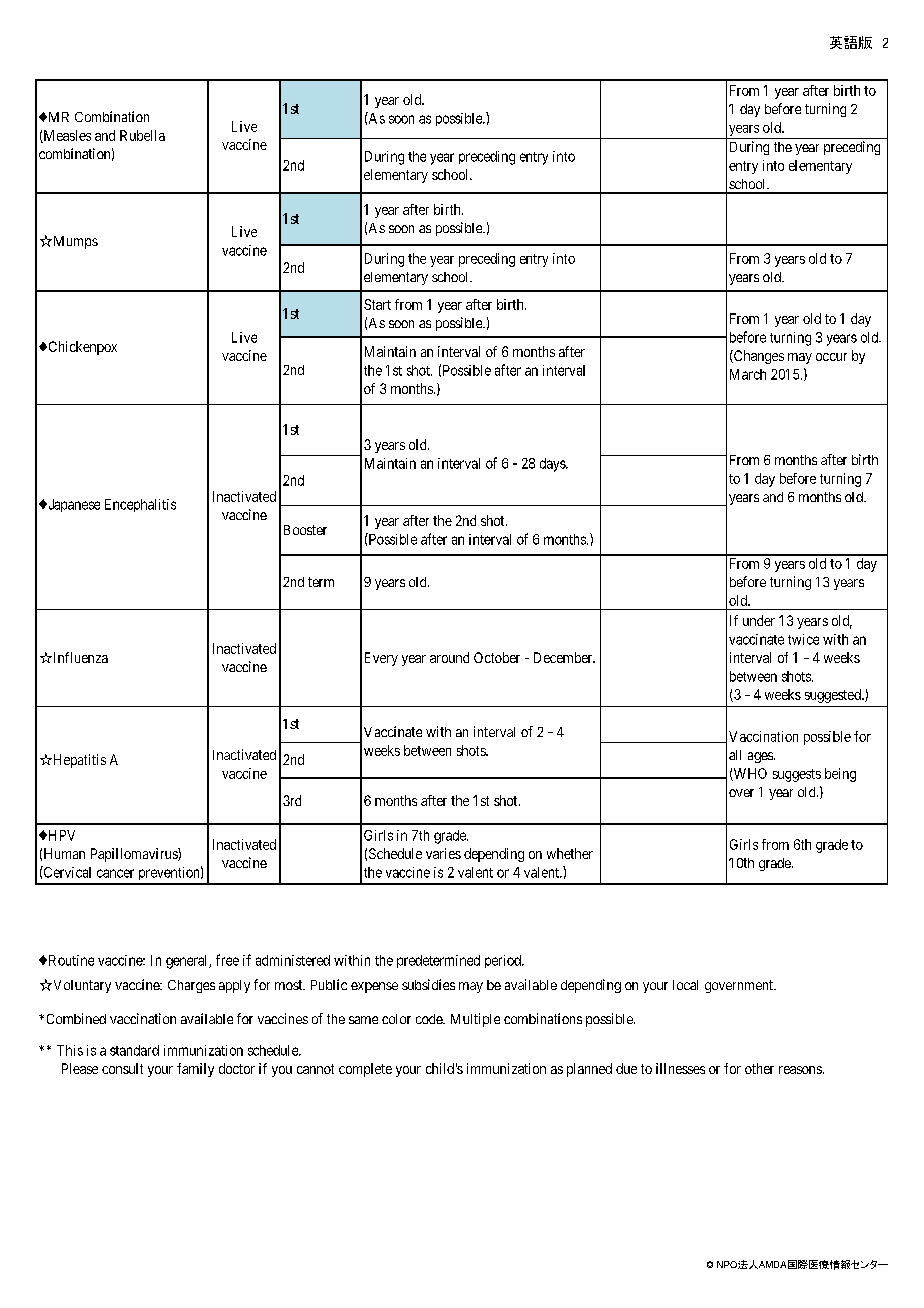 Image resolution: width=924 pixels, height=1308 pixels. I want to click on Papillomavirus, so click(135, 855).
